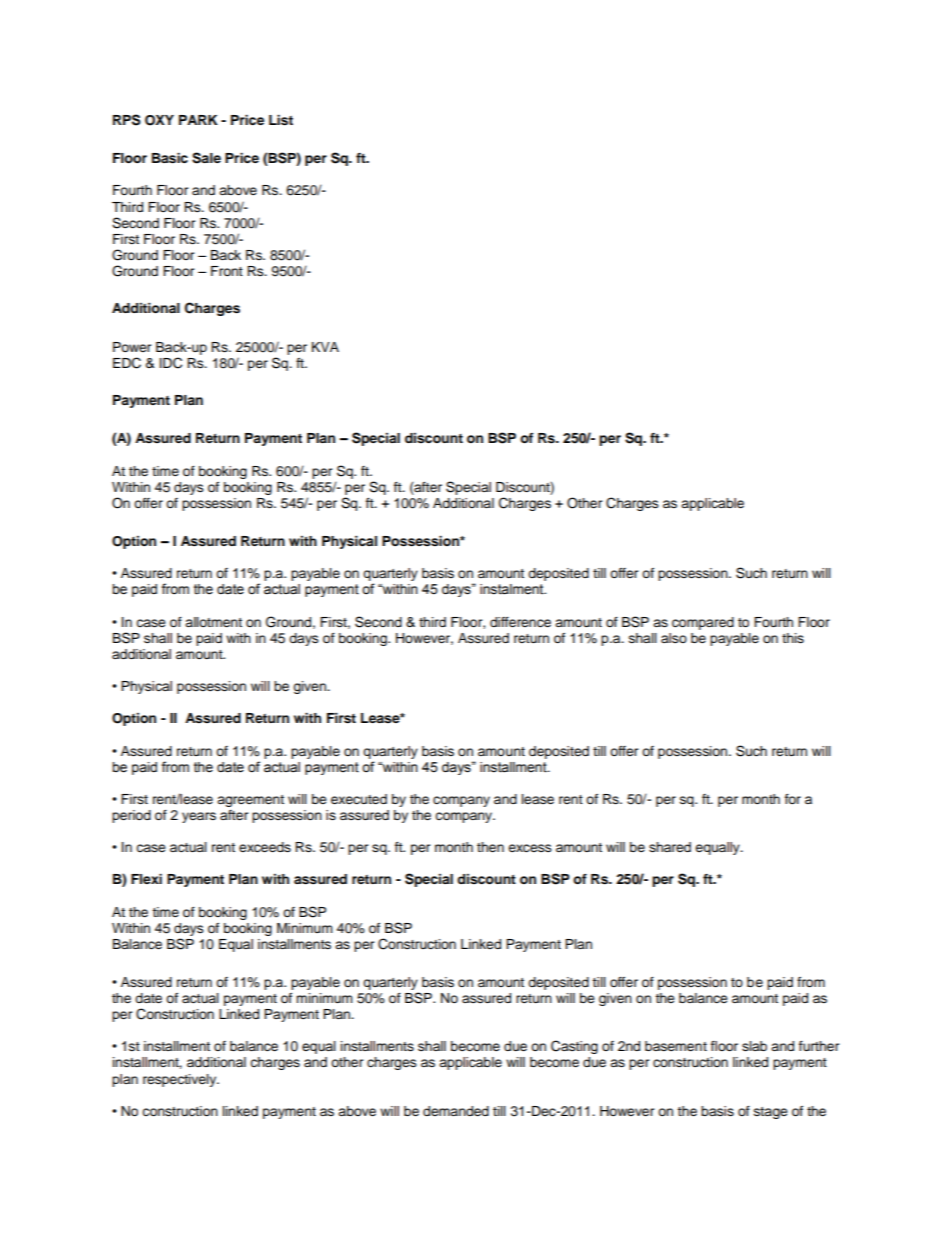 Image resolution: width=952 pixels, height=1233 pixels. Describe the element at coordinates (281, 120) in the page. I see `List` at that location.
